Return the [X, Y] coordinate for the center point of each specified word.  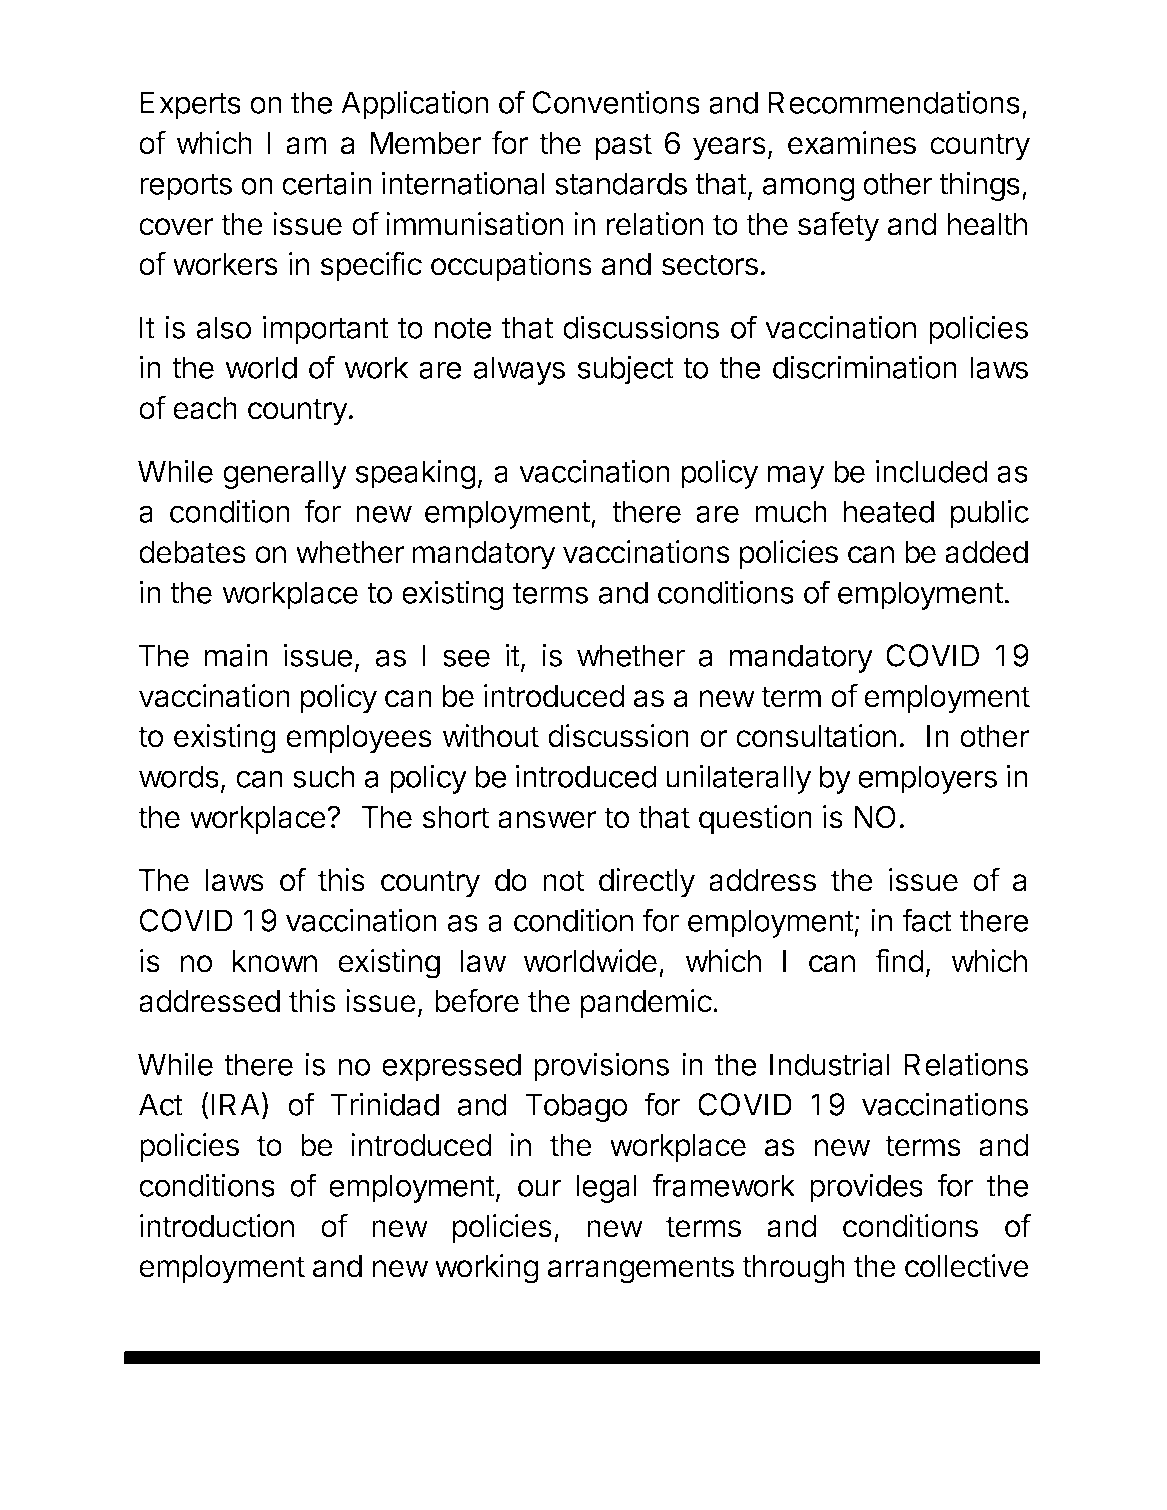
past [624, 146]
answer [547, 820]
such [324, 776]
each [205, 408]
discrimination [865, 367]
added [986, 552]
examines [852, 143]
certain [327, 183]
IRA [236, 1104]
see [466, 658]
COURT [250, 1377]
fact [927, 920]
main [236, 655]
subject [625, 370]
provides [866, 1188]
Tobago [576, 1107]
